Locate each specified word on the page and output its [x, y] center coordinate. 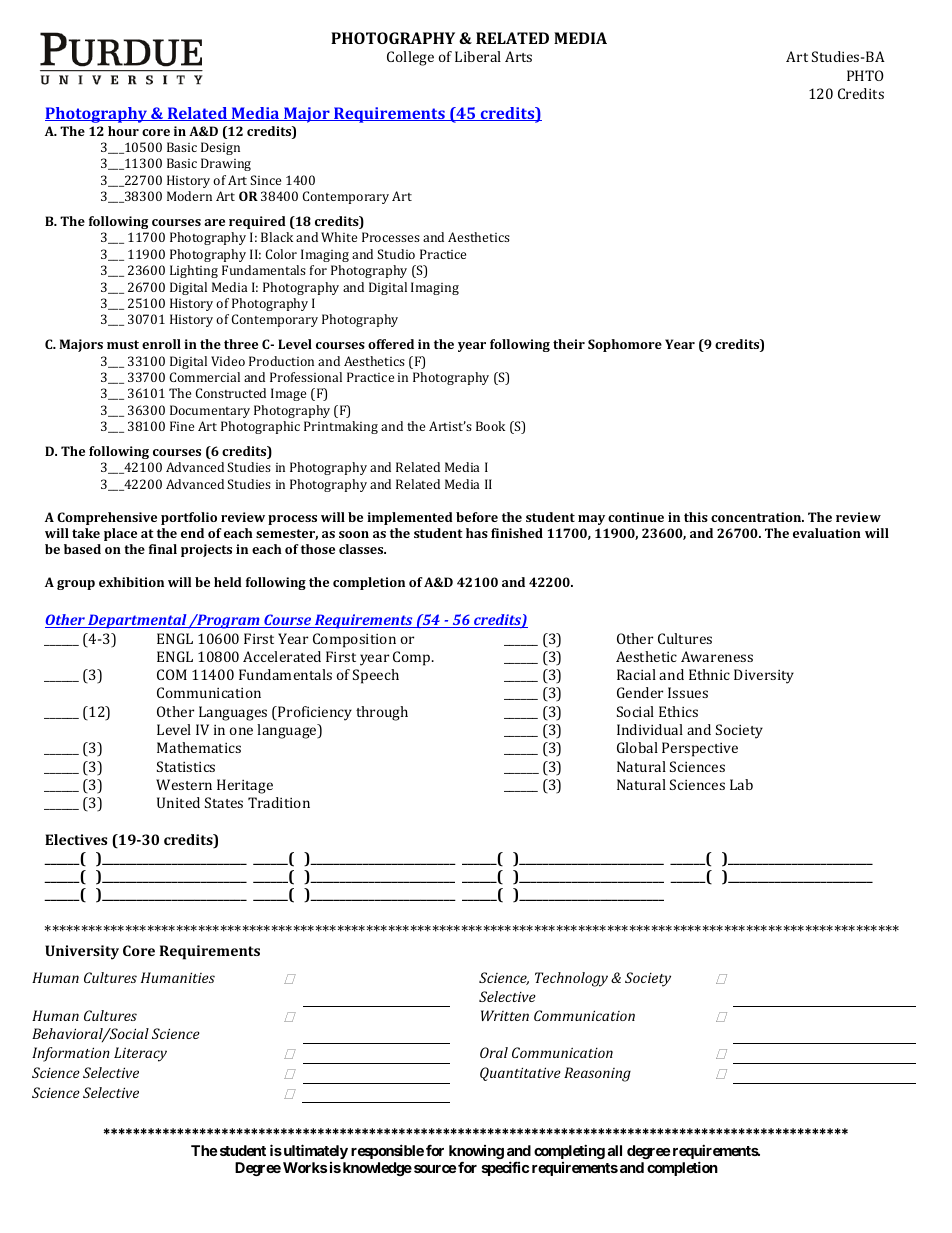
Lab [741, 784]
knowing [476, 1153]
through [382, 713]
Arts [518, 56]
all [614, 1150]
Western [184, 784]
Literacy [140, 1054]
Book [490, 426]
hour [123, 131]
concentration [757, 517]
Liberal [478, 56]
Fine [182, 426]
